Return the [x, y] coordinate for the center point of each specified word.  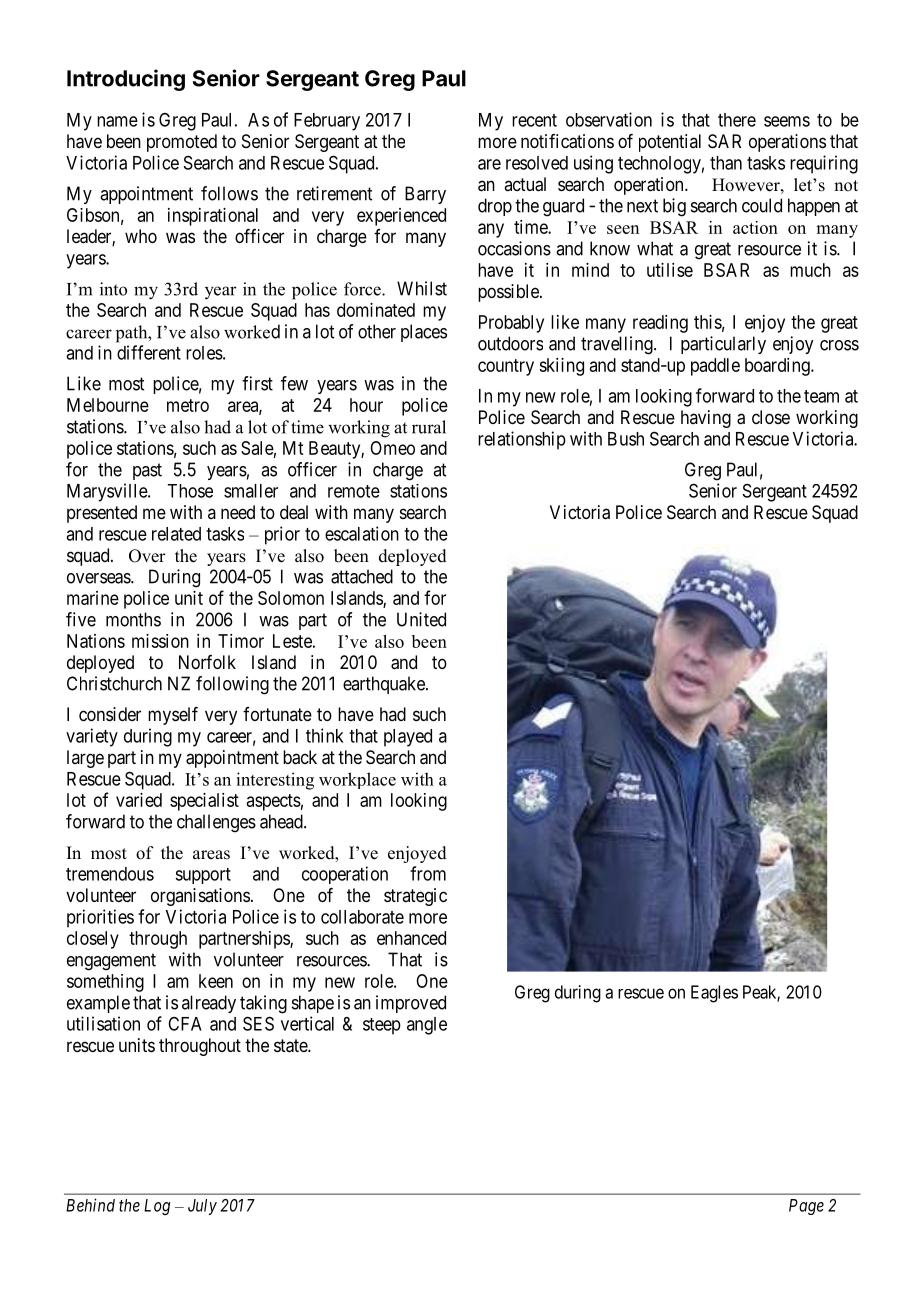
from [428, 873]
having [706, 419]
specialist [204, 802]
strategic [415, 897]
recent [534, 120]
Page [806, 1207]
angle [427, 1026]
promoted [182, 143]
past [147, 471]
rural [429, 427]
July [202, 1207]
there [737, 120]
